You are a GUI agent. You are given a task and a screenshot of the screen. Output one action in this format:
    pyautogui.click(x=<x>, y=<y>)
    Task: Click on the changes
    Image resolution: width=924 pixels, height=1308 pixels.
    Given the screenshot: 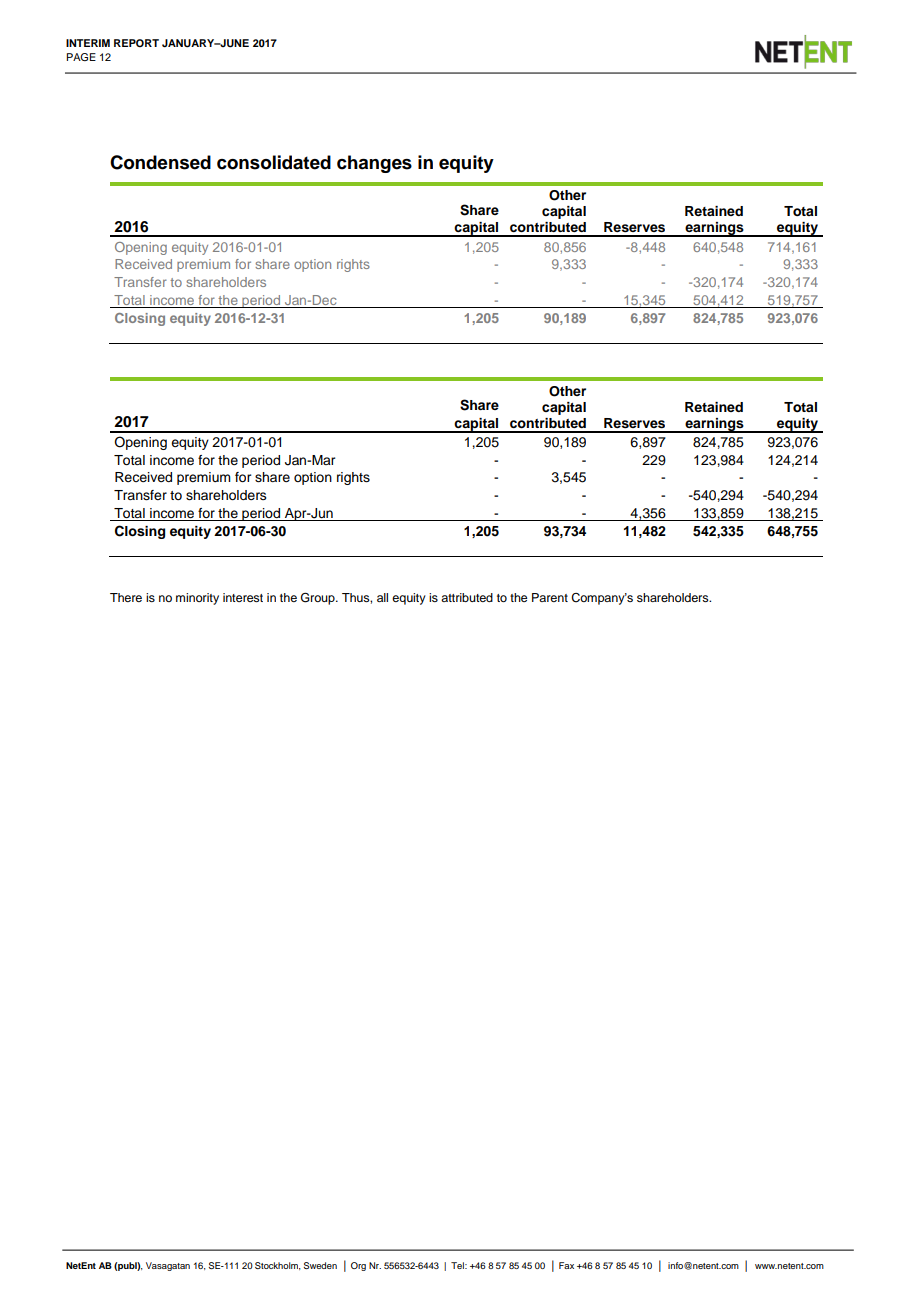 What is the action you would take?
    pyautogui.click(x=374, y=164)
